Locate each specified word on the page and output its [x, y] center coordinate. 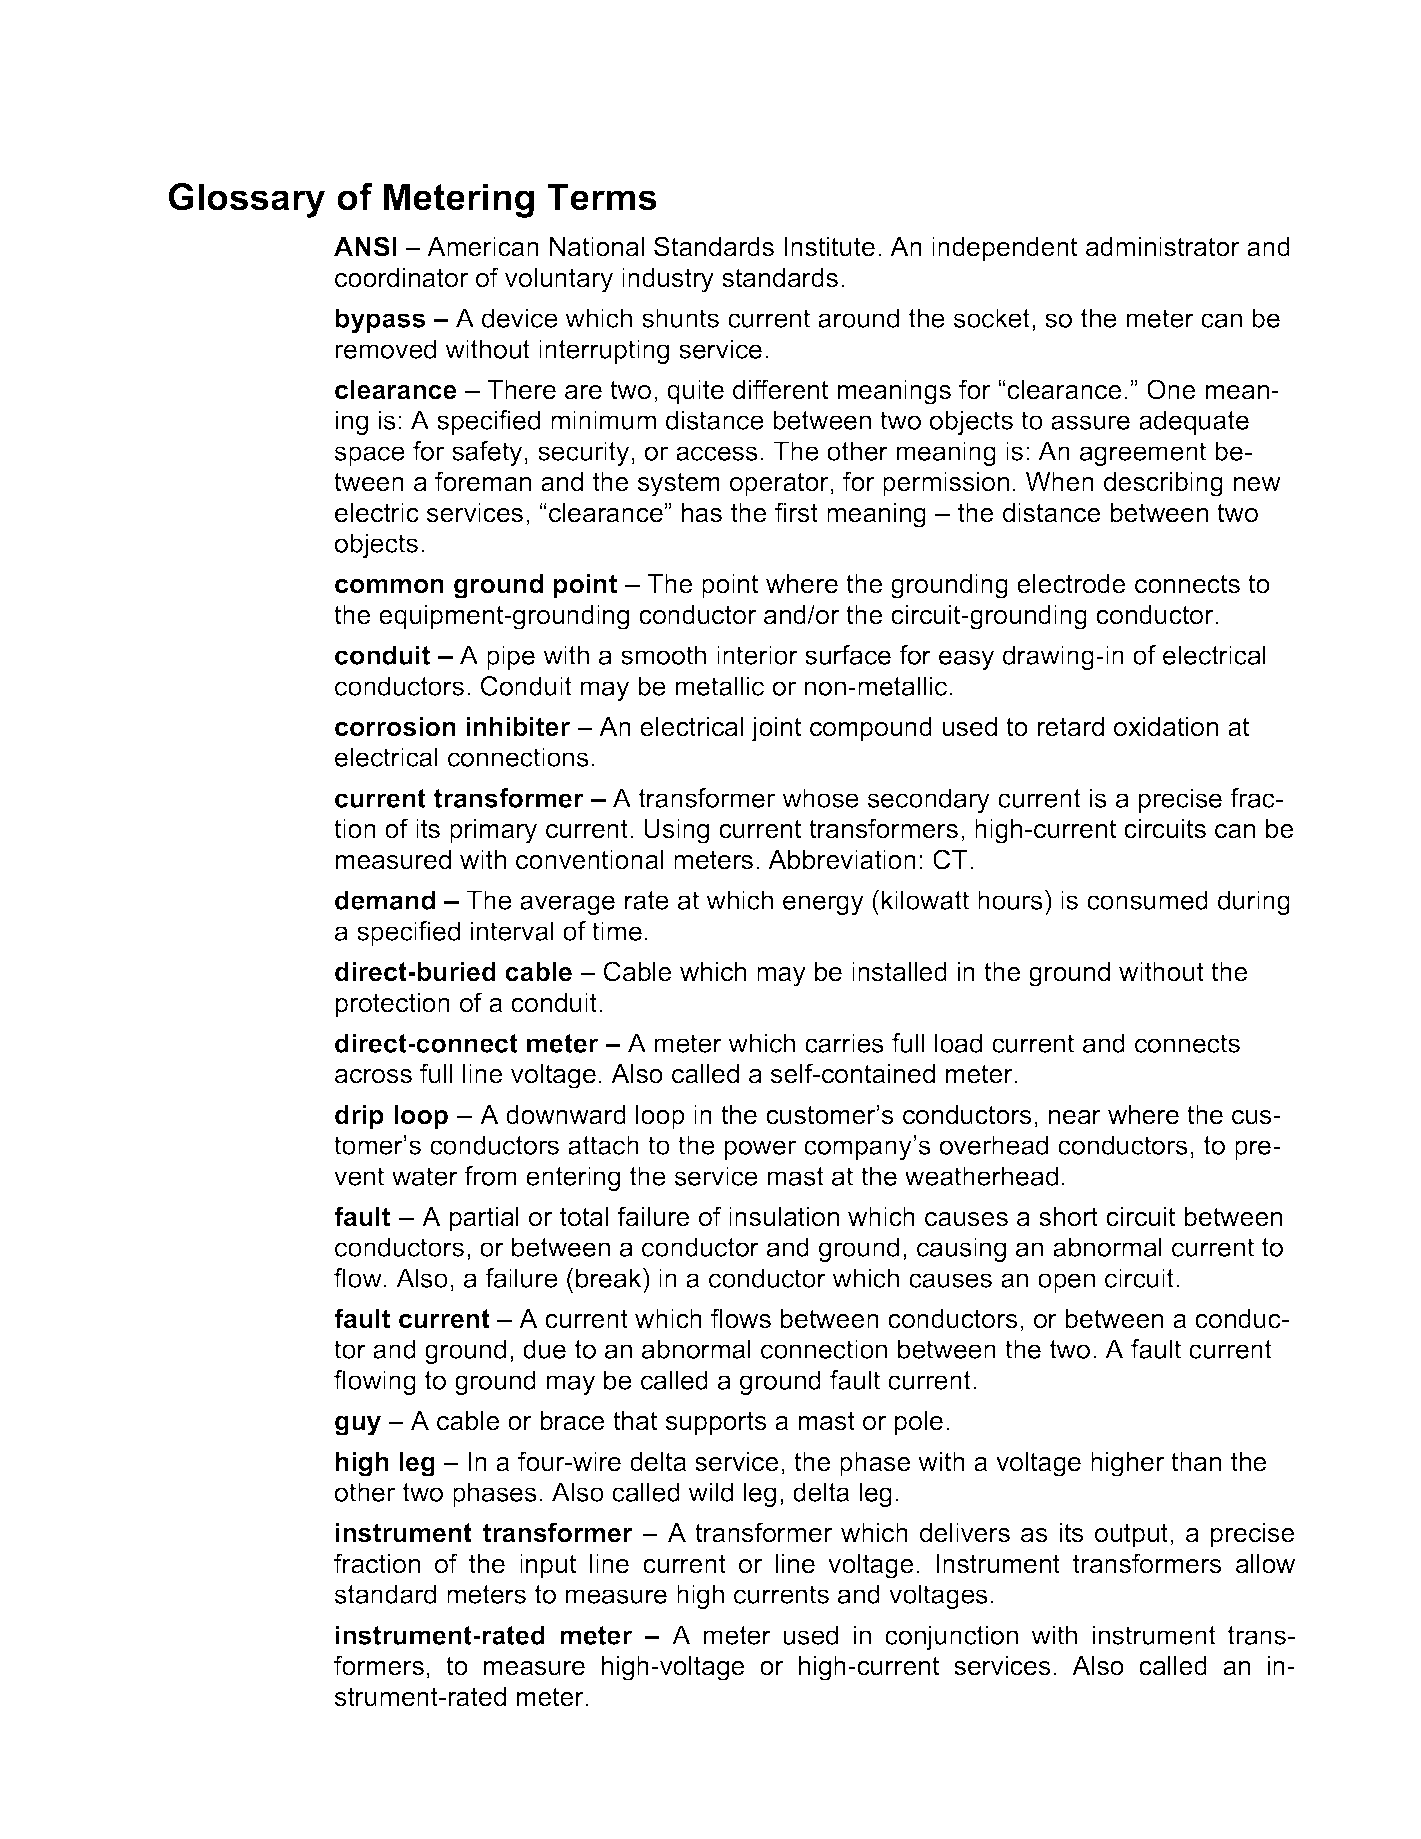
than [1196, 1462]
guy [358, 1426]
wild [710, 1492]
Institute [829, 247]
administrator [1163, 247]
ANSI [365, 246]
